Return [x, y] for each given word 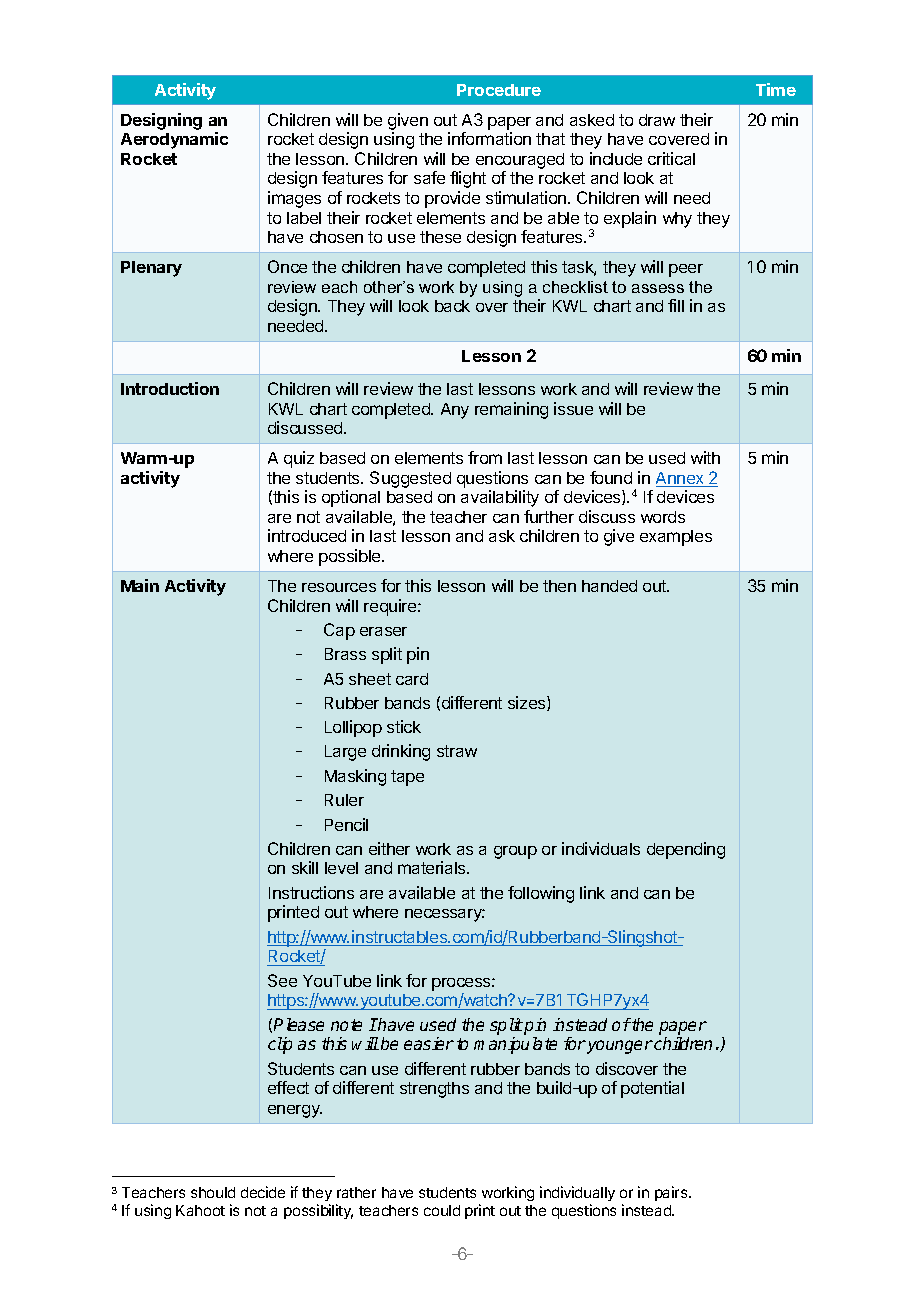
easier [429, 1043]
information [489, 138]
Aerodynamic [174, 140]
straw [457, 751]
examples [676, 538]
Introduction [170, 388]
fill [676, 305]
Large [345, 753]
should [213, 1192]
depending [686, 850]
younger [619, 1047]
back [452, 306]
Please [299, 1024]
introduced [307, 535]
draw [657, 120]
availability [500, 498]
